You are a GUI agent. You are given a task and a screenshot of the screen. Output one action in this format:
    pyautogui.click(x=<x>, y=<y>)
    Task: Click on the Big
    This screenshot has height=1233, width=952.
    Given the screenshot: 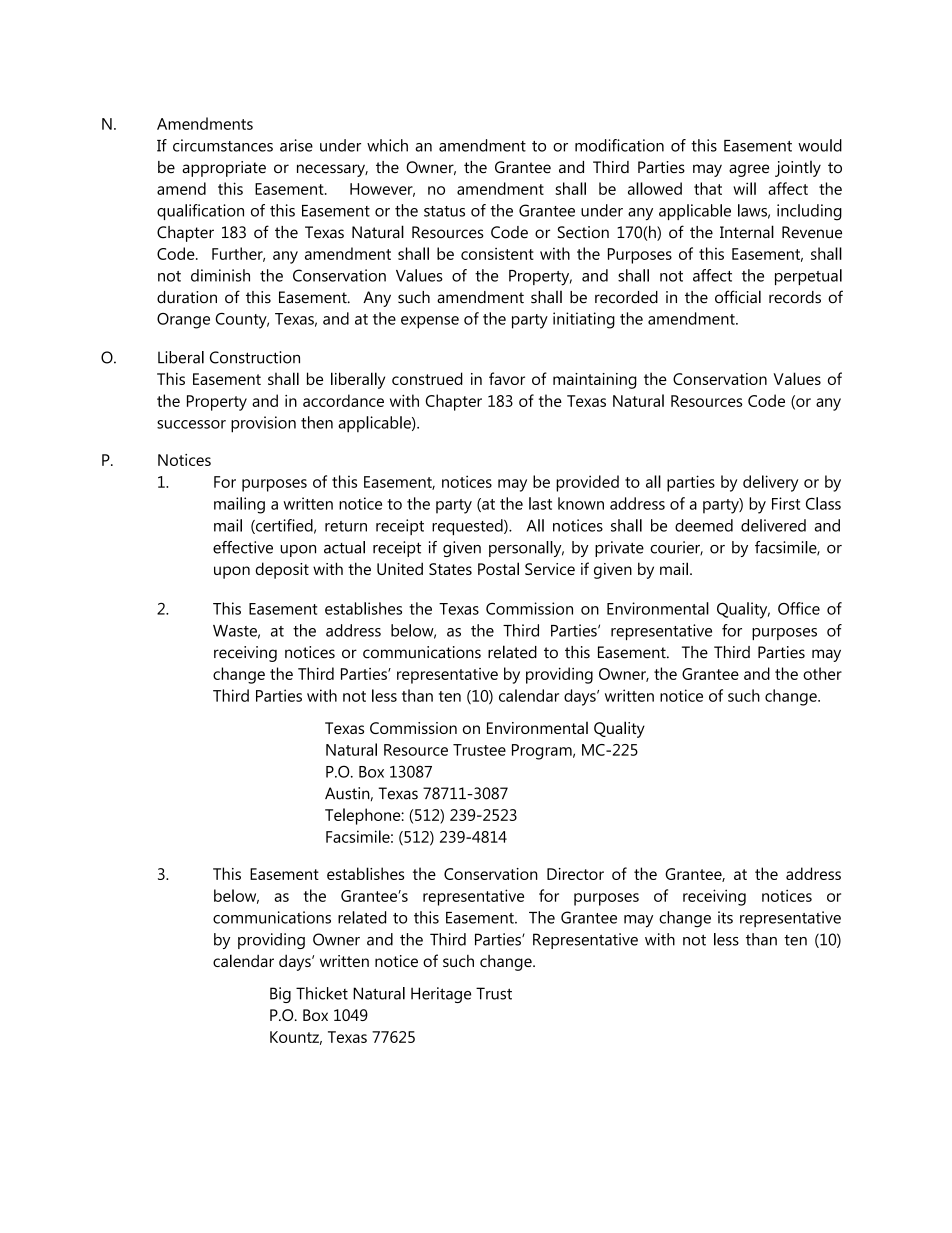 What is the action you would take?
    pyautogui.click(x=280, y=995)
